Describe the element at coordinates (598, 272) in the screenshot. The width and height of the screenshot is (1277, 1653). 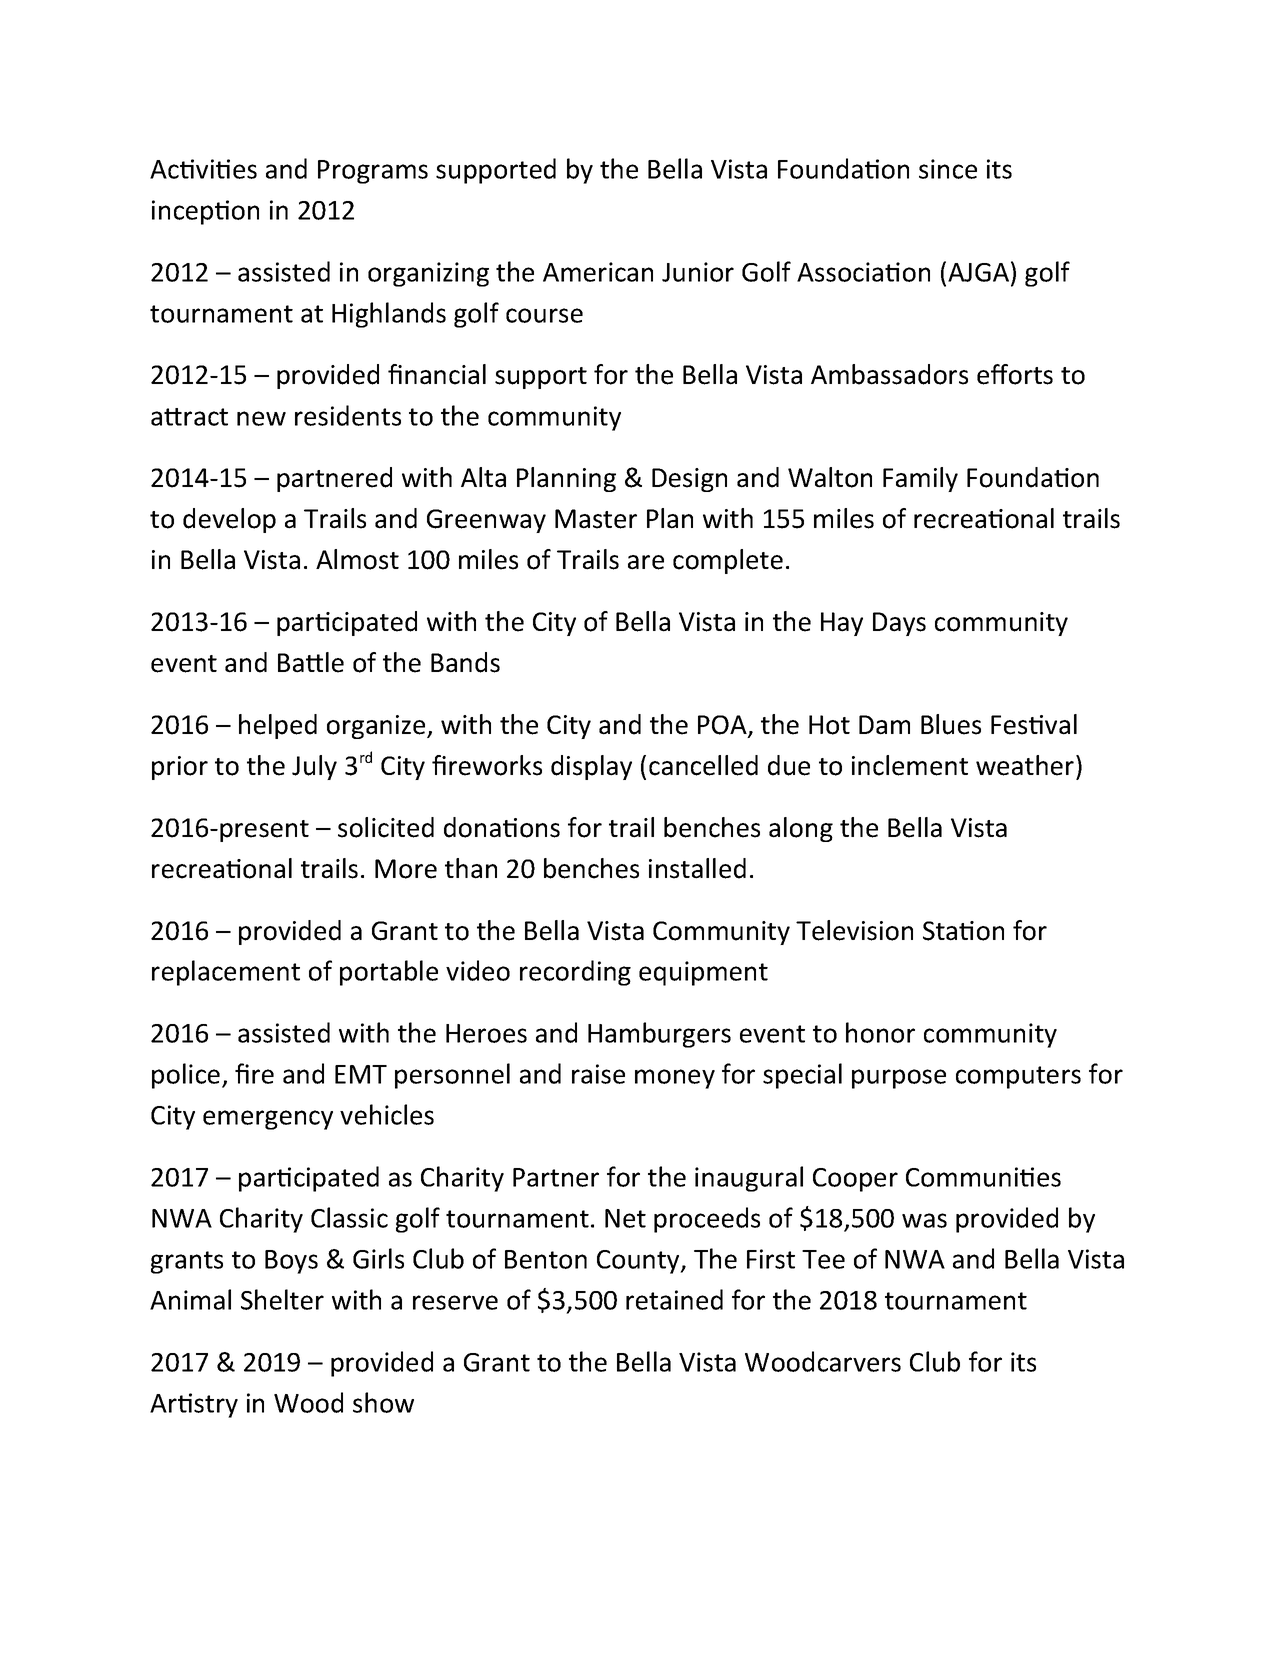
I see `American` at that location.
